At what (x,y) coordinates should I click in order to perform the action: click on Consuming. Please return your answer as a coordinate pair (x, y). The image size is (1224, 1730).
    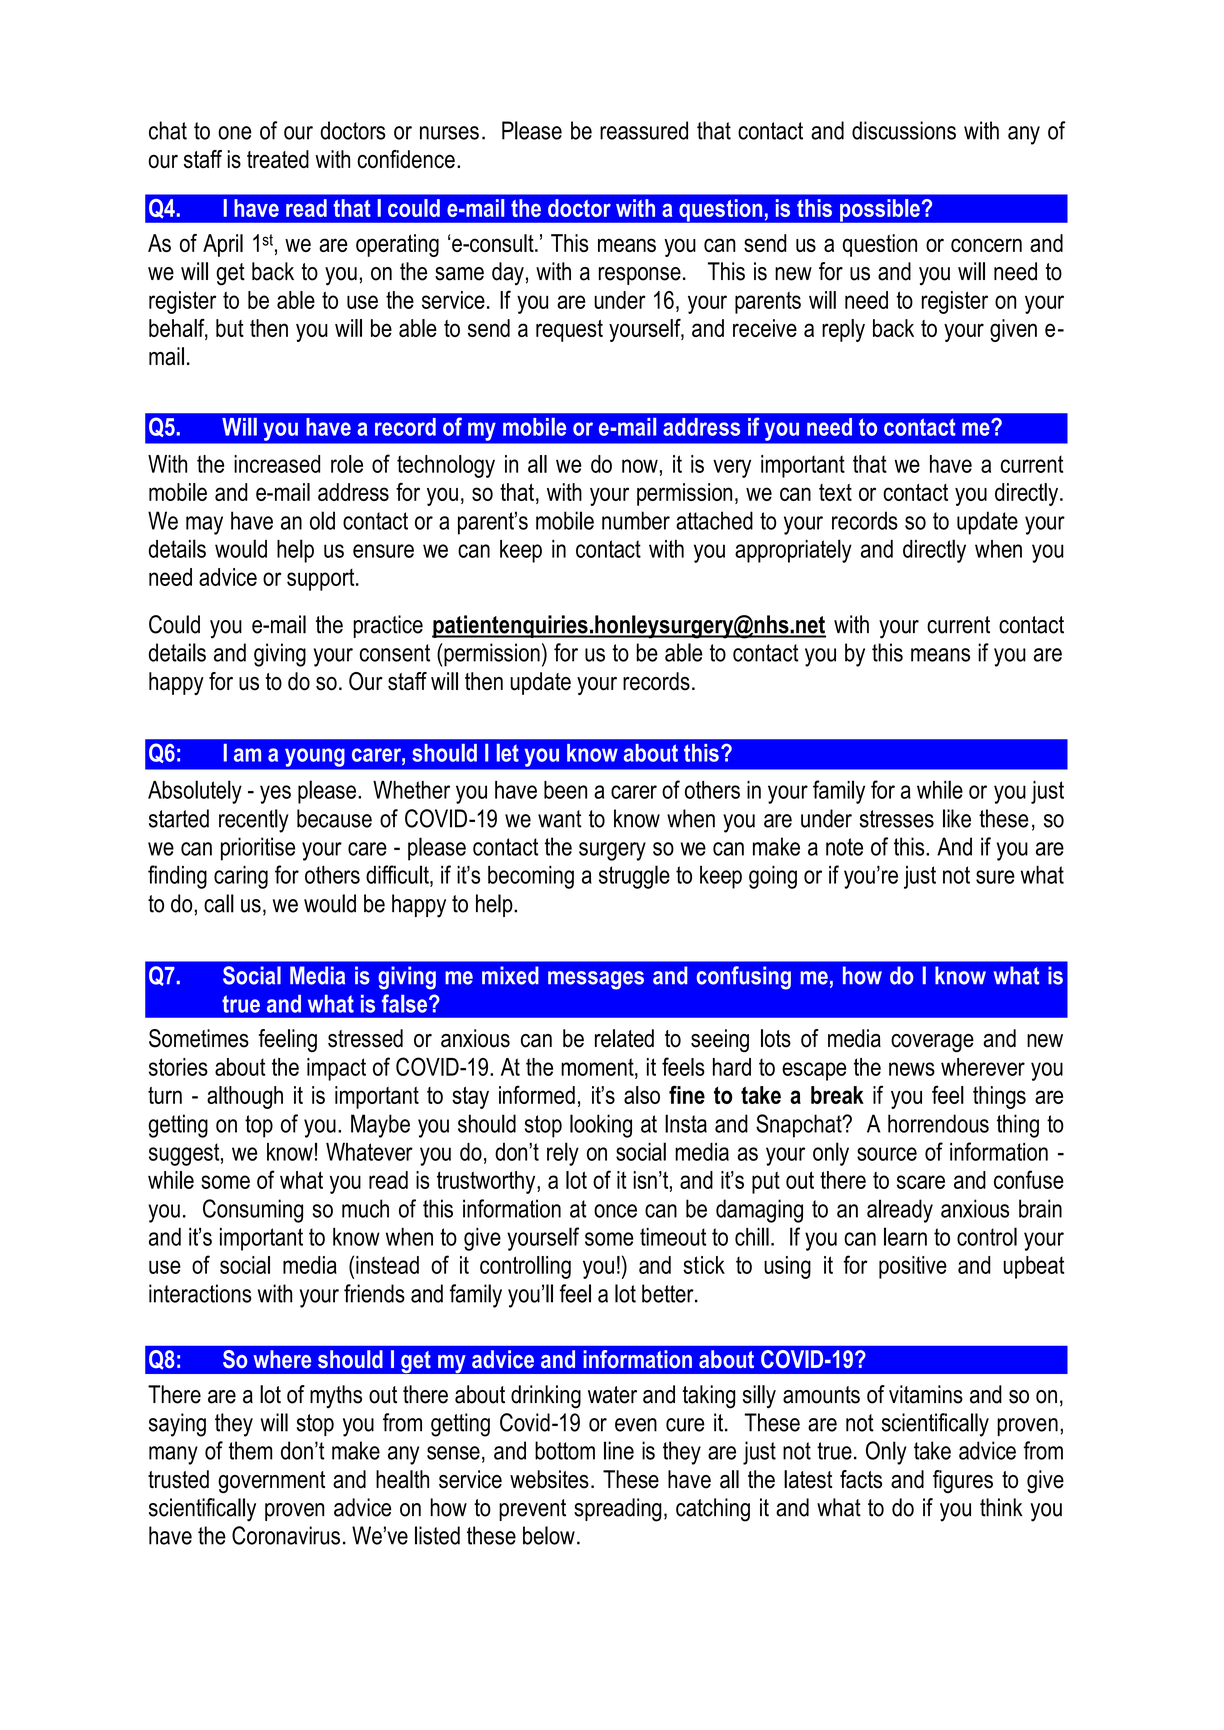
    Looking at the image, I should click on (253, 1211).
